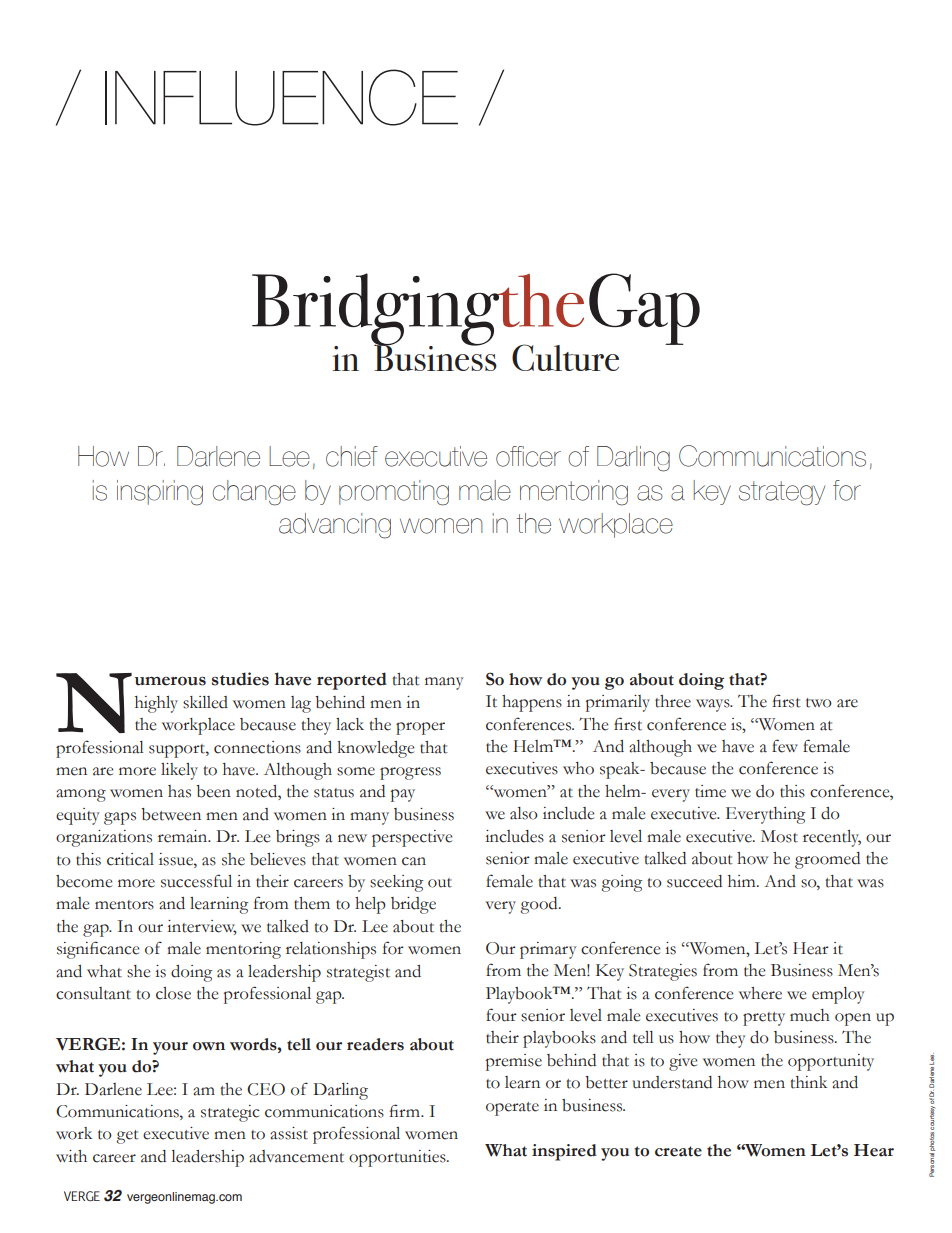  What do you see at coordinates (512, 1109) in the page?
I see `operate` at bounding box center [512, 1109].
